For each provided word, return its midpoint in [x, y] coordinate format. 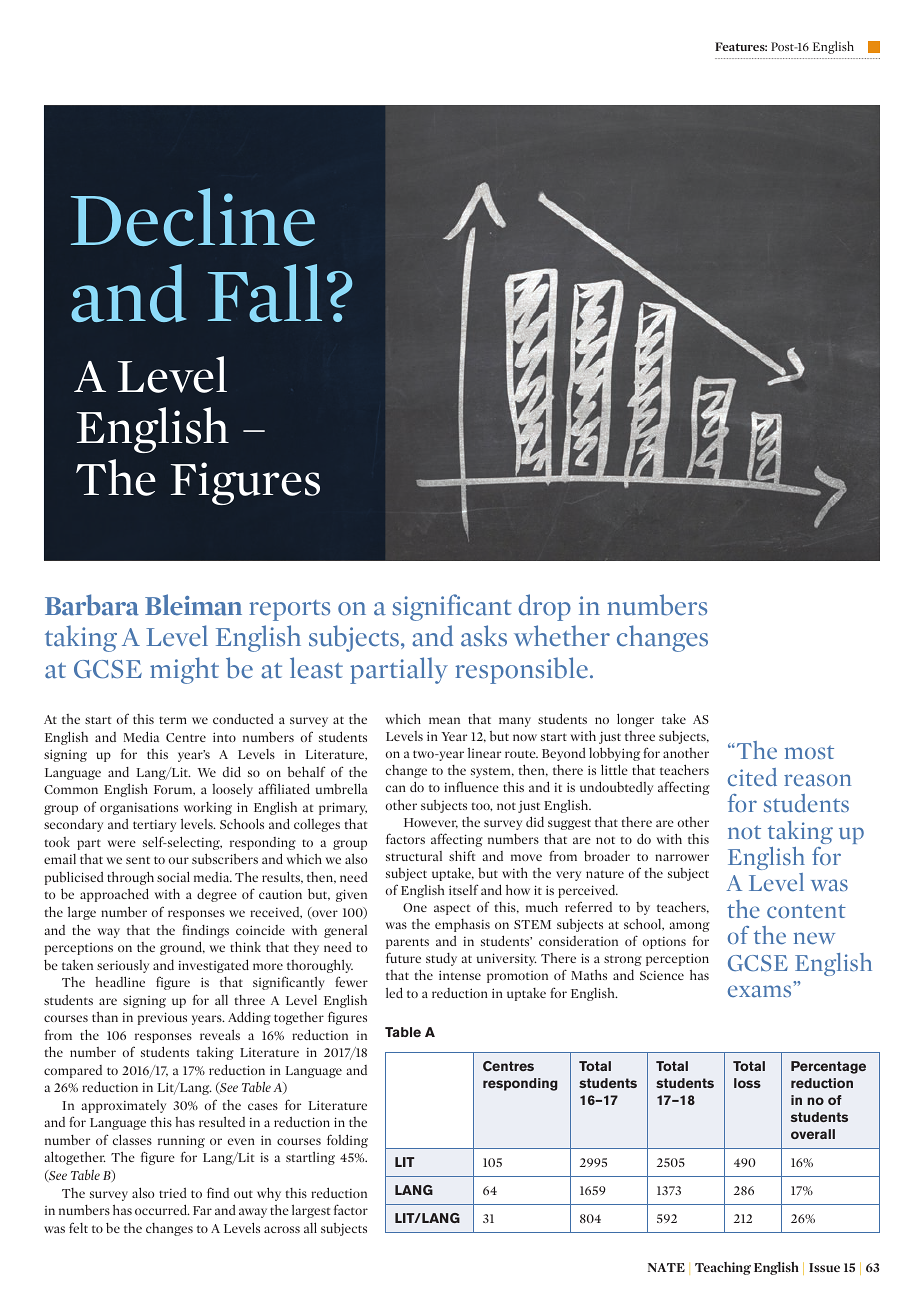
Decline [193, 217]
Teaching [723, 1268]
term [173, 720]
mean [444, 720]
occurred [162, 1209]
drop [544, 607]
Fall [265, 293]
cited [752, 777]
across [282, 1229]
